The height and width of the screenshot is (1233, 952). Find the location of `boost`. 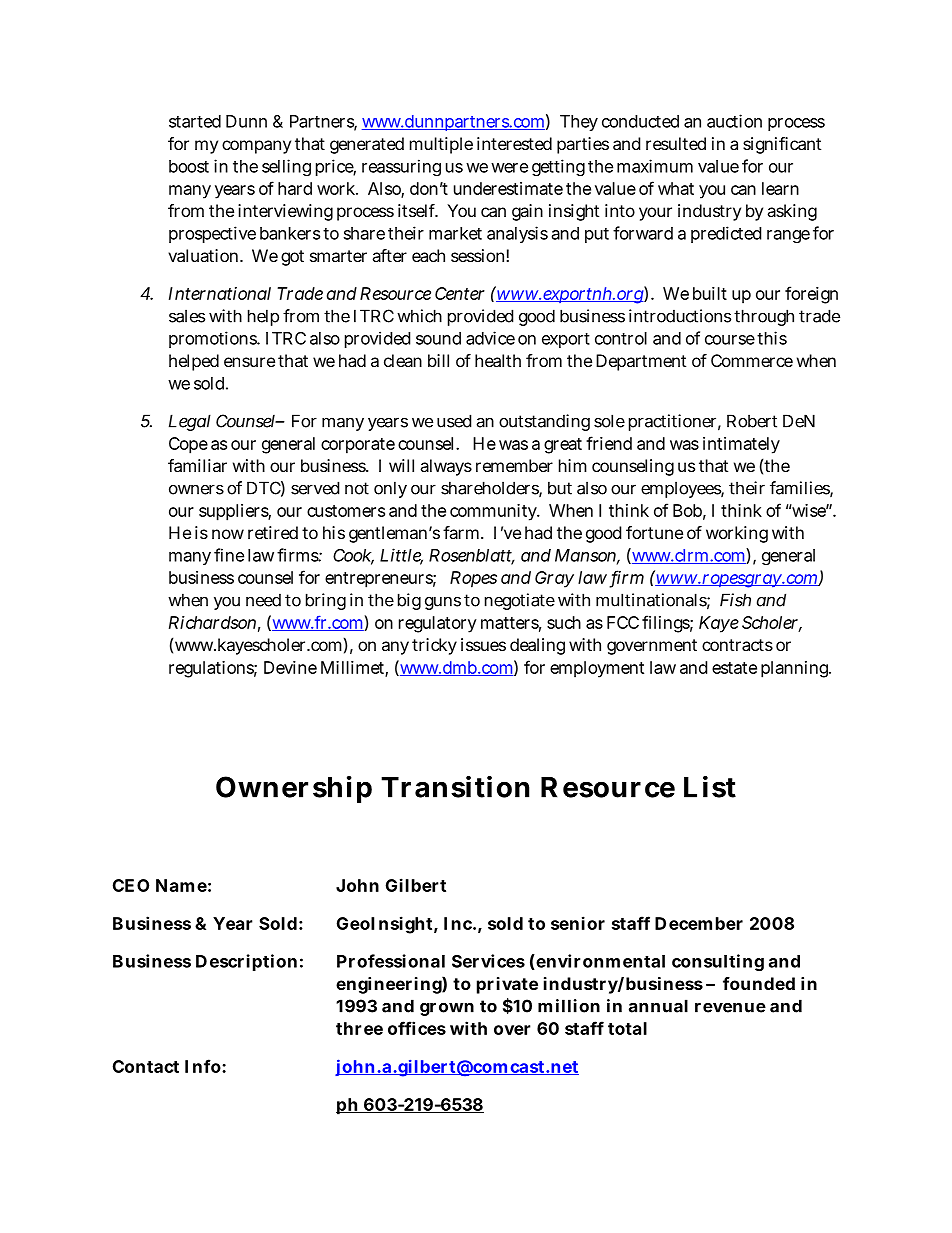

boost is located at coordinates (189, 166).
